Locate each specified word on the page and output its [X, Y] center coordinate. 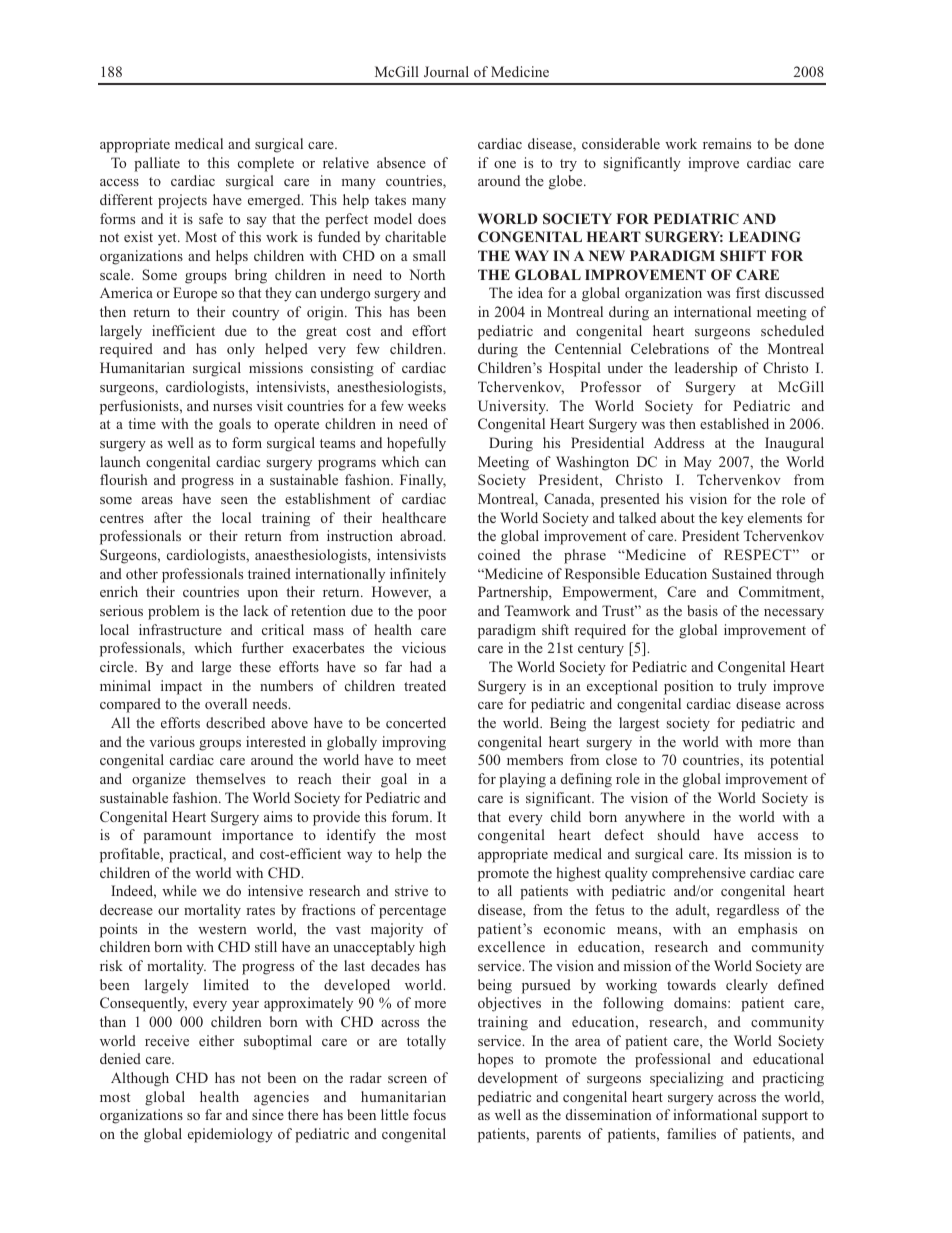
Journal [446, 71]
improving [414, 743]
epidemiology [230, 1135]
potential [797, 761]
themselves [230, 778]
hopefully [416, 444]
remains [727, 143]
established [734, 423]
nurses [232, 407]
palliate [157, 164]
